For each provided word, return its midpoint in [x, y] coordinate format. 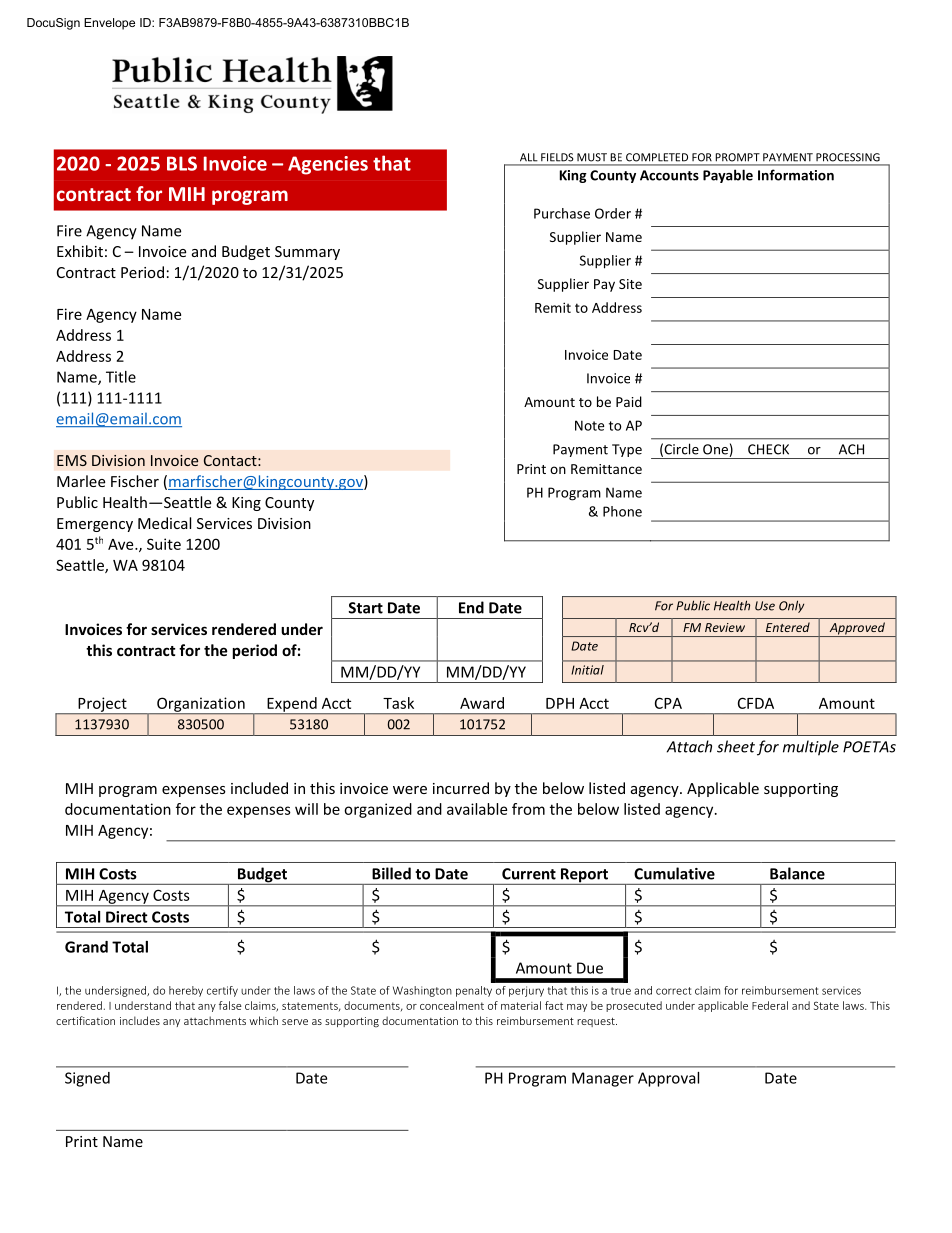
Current [529, 874]
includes [140, 1020]
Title [121, 377]
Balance [797, 873]
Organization [201, 705]
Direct [127, 917]
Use [765, 606]
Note [589, 425]
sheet [736, 746]
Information [796, 175]
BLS [182, 163]
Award [482, 703]
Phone [622, 511]
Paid [629, 401]
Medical [164, 523]
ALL [528, 157]
